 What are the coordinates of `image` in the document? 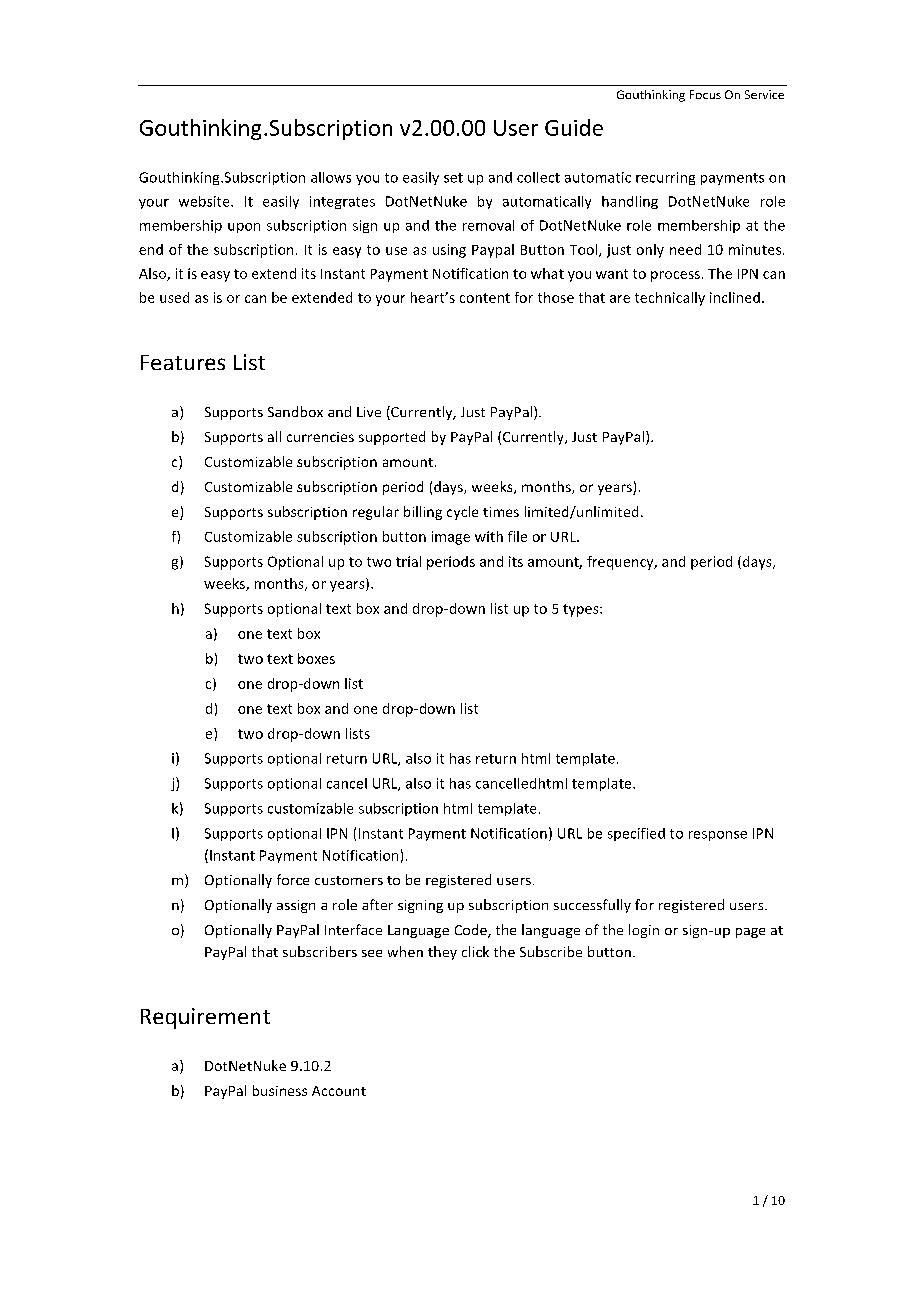 It's located at (451, 538).
